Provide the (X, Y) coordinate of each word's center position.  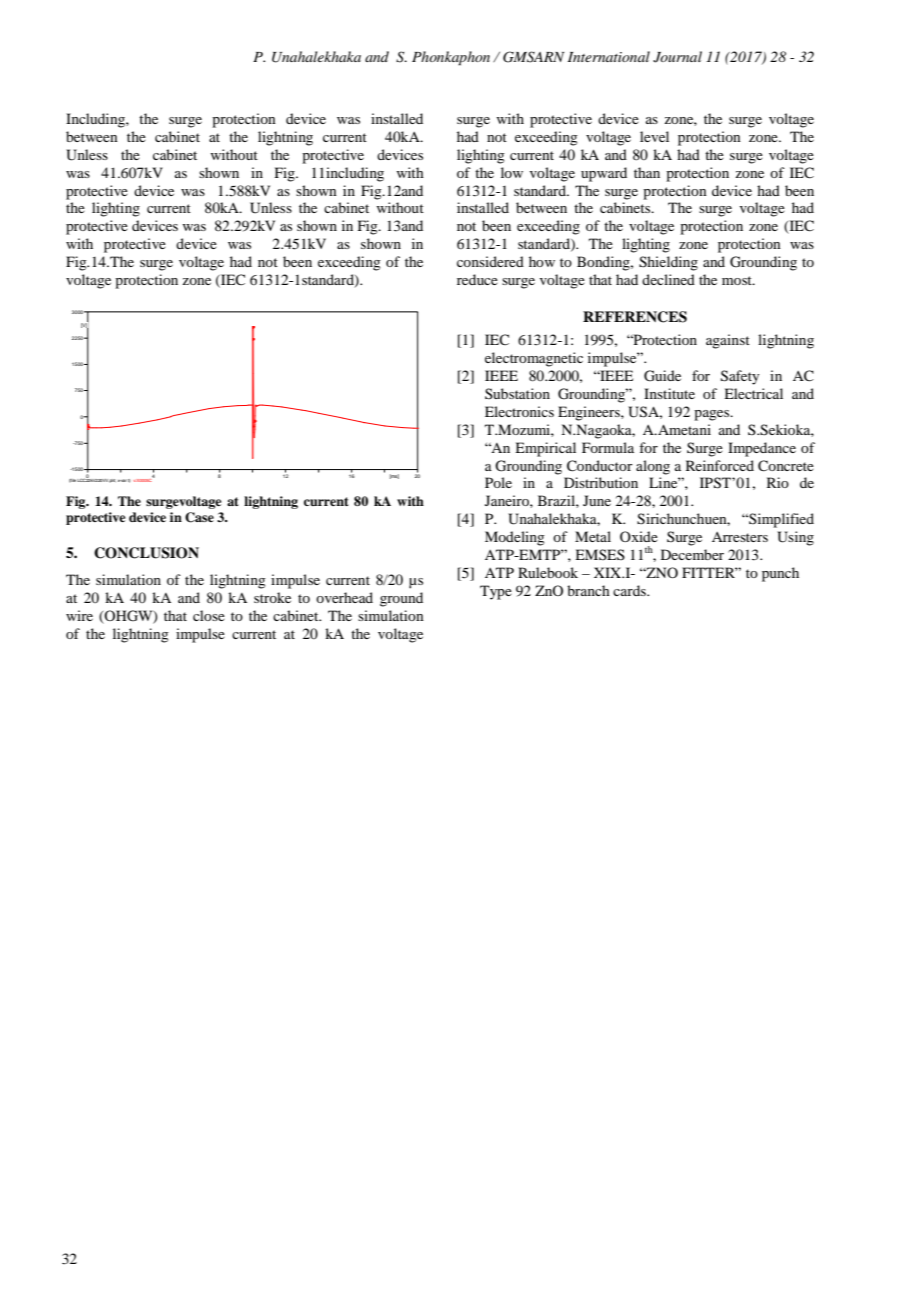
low (512, 172)
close (209, 615)
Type (496, 592)
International (609, 56)
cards (630, 590)
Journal (677, 57)
